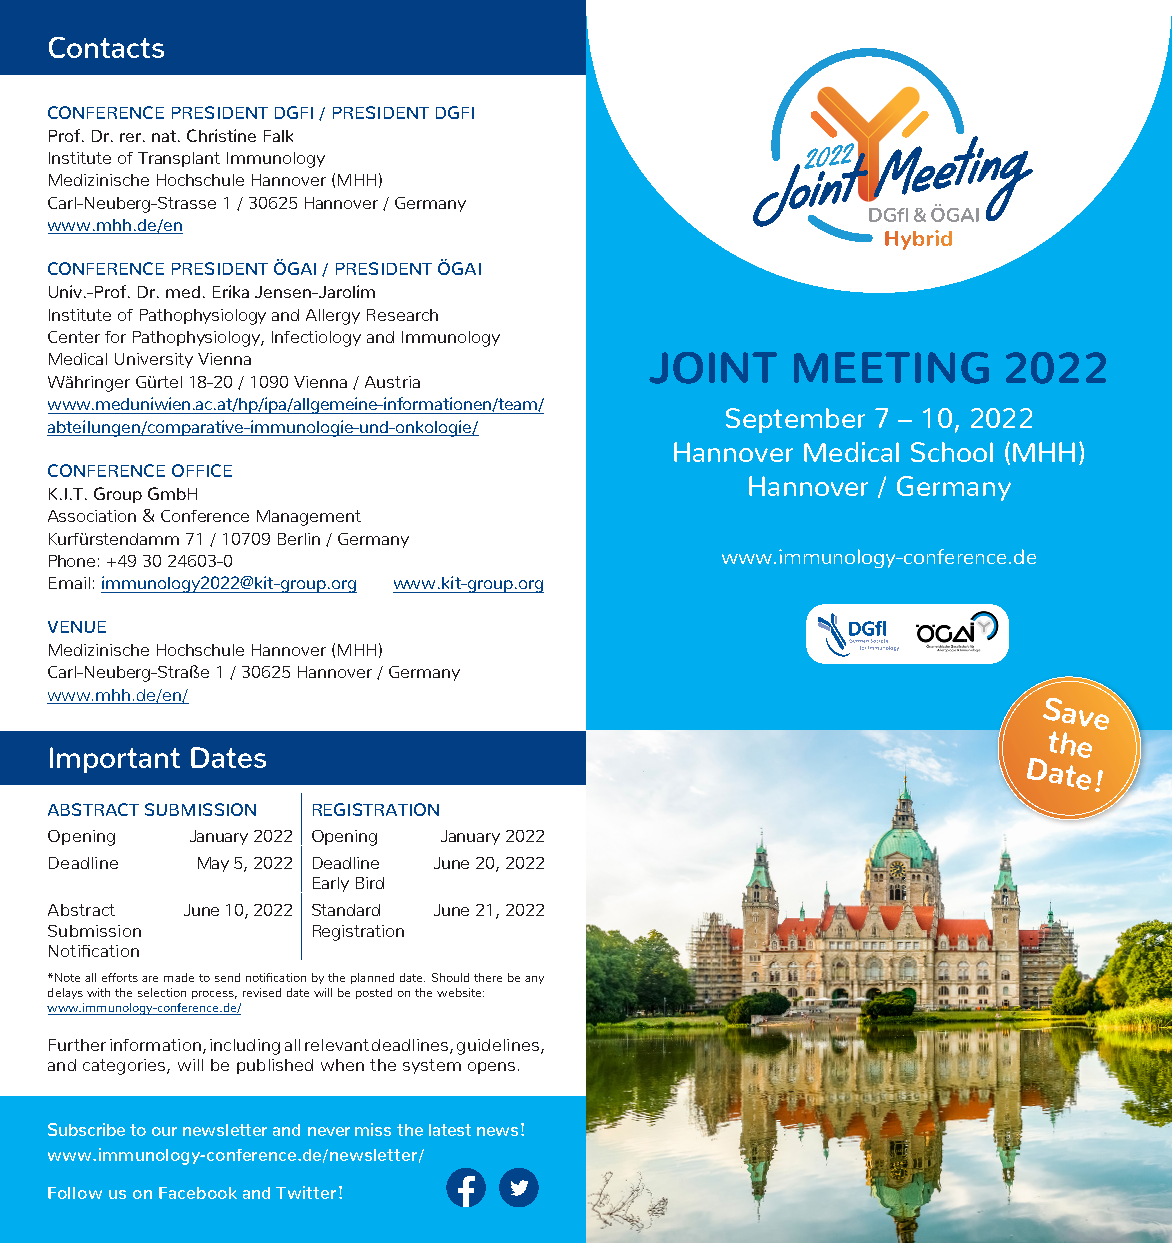 The image size is (1172, 1243). What do you see at coordinates (164, 1131) in the screenshot?
I see `our` at bounding box center [164, 1131].
